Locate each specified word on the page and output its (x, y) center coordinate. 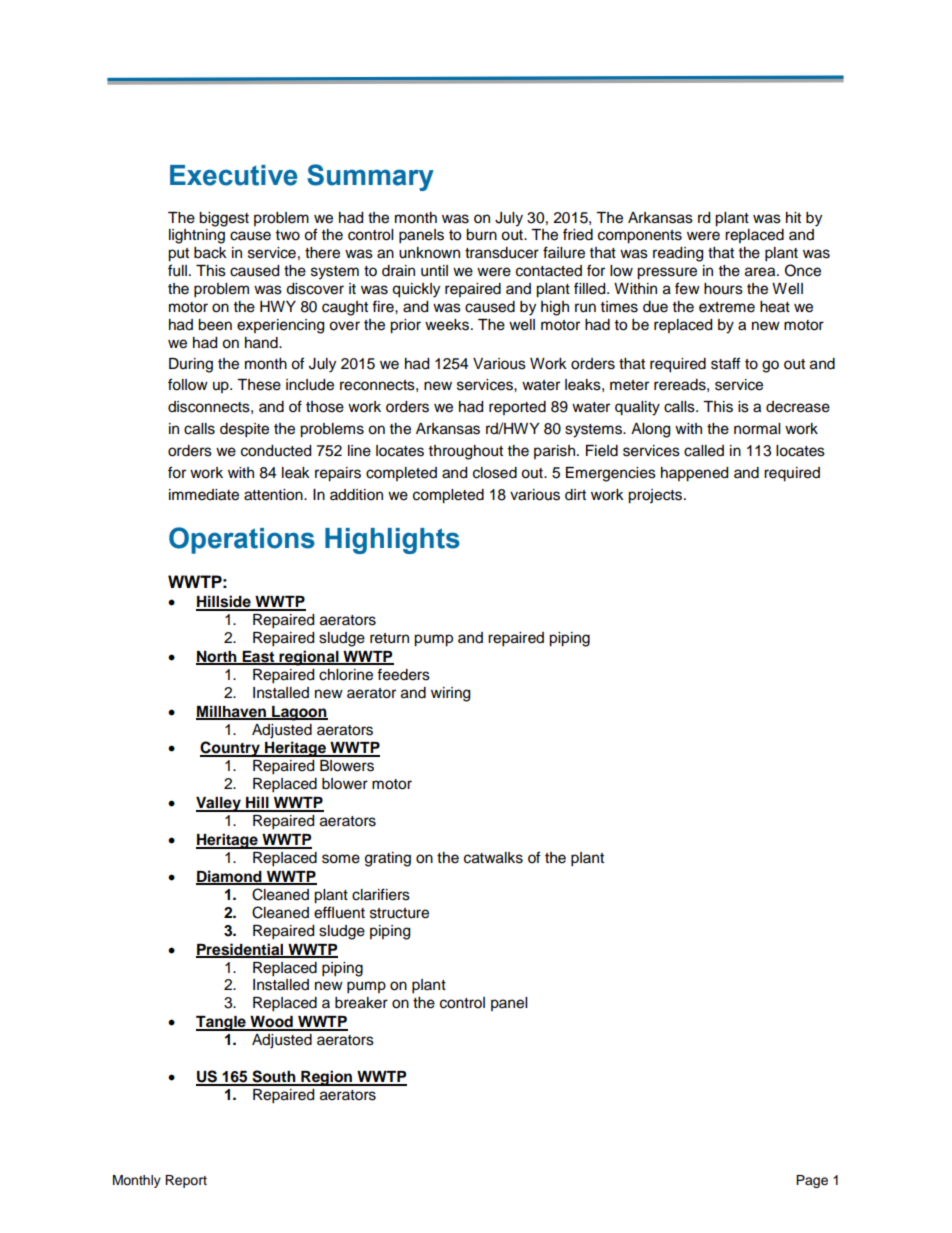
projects (656, 496)
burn (481, 235)
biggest (224, 219)
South (274, 1077)
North (217, 657)
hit (793, 217)
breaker (361, 1003)
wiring (450, 694)
